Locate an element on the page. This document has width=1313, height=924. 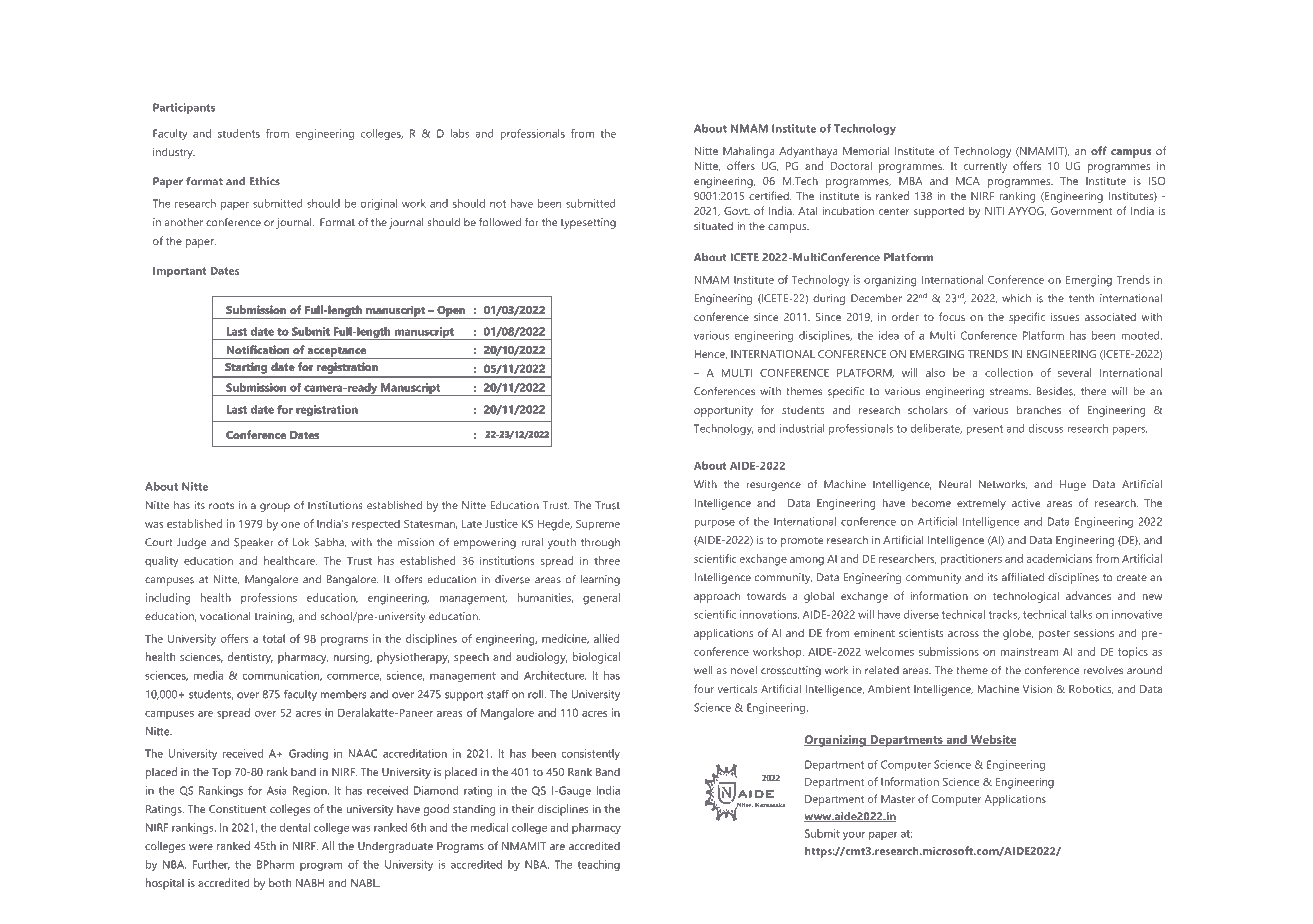
Supreme is located at coordinates (598, 525).
